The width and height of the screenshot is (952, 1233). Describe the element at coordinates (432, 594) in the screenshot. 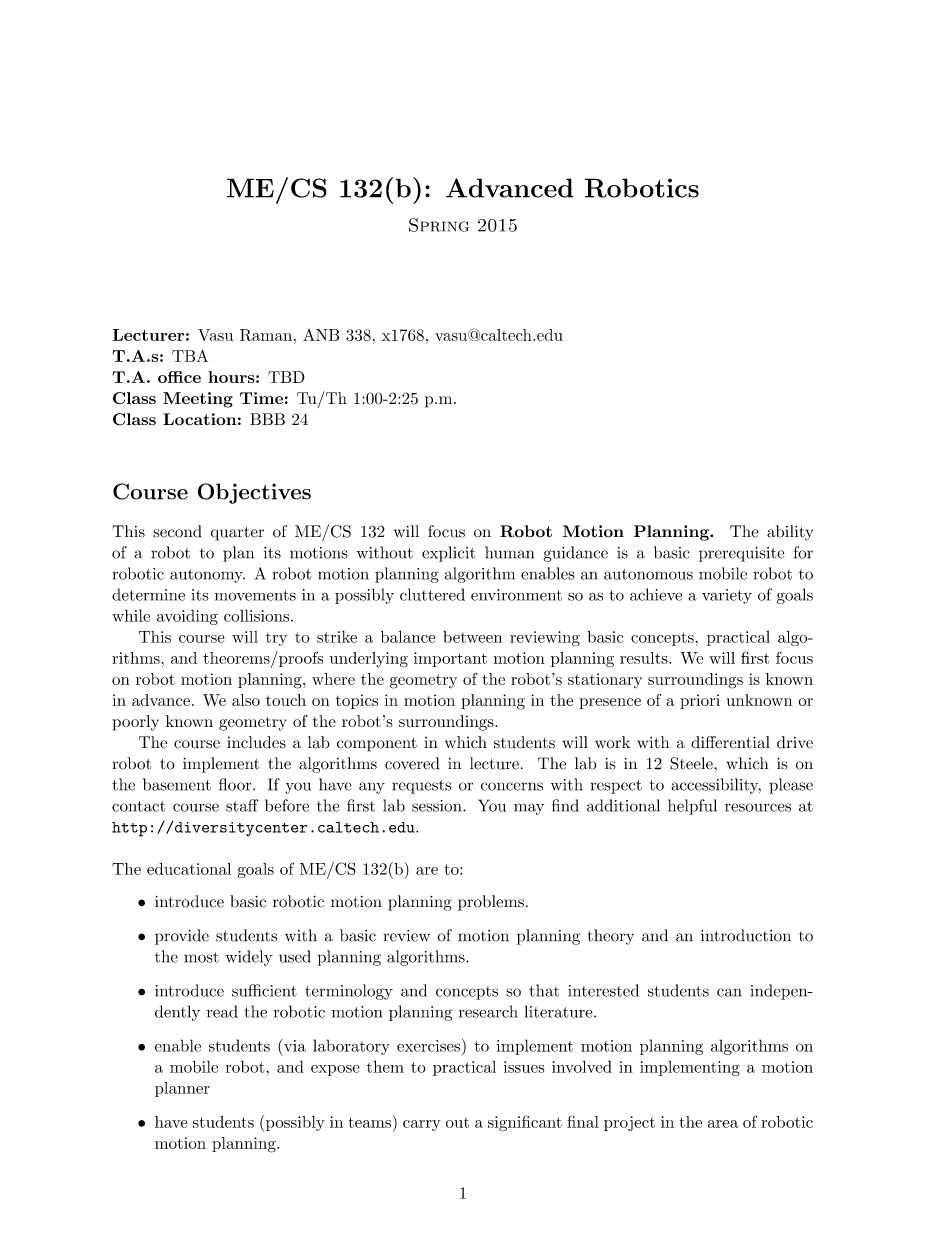

I see `cluttered` at that location.
